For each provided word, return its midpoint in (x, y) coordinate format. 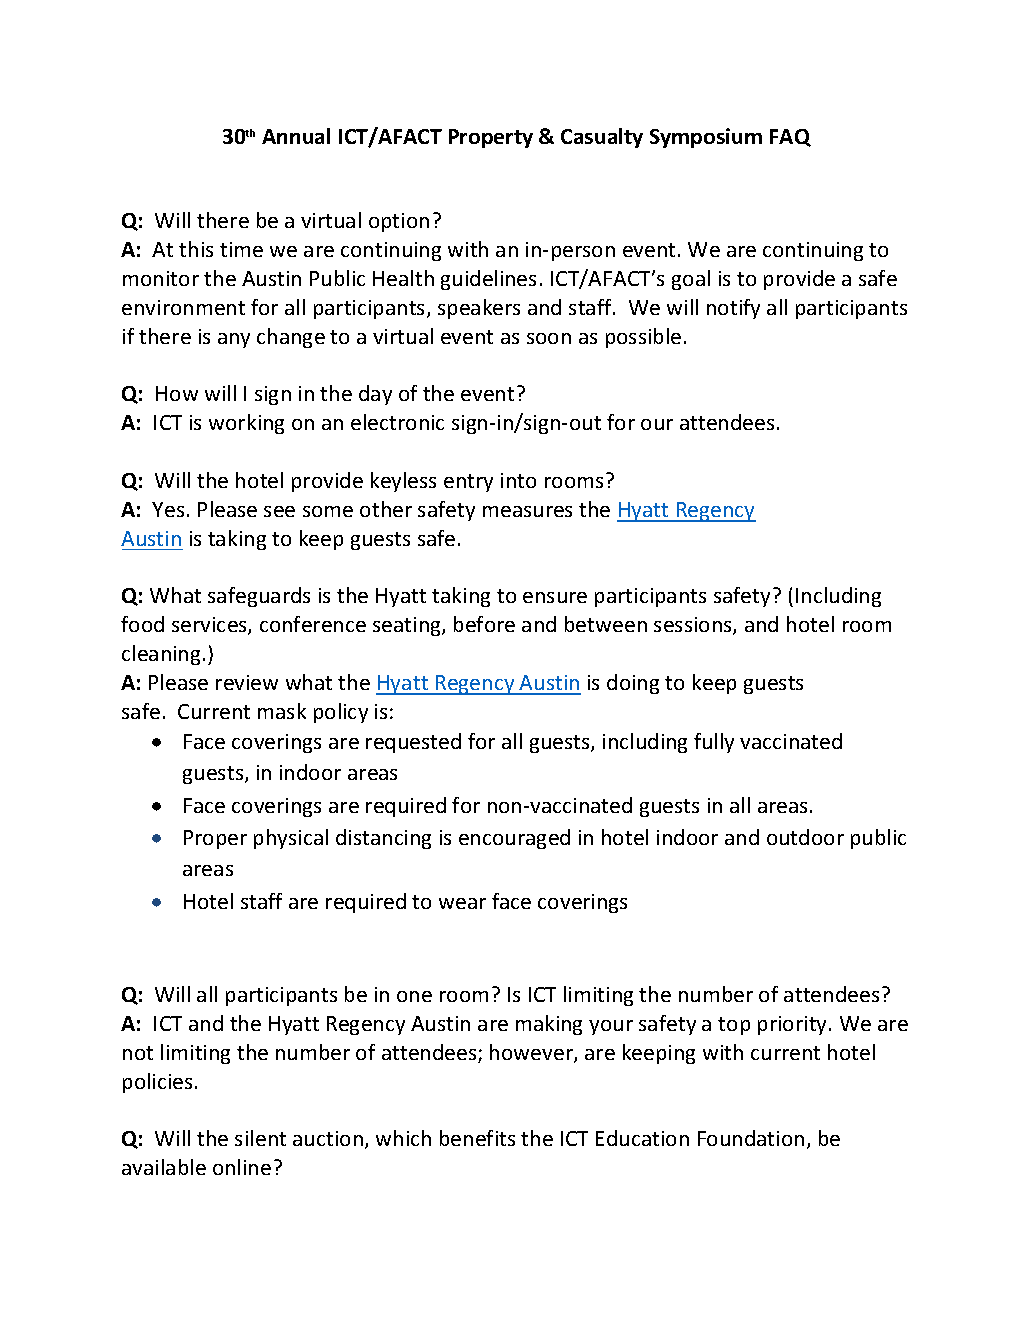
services (210, 626)
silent (260, 1138)
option (399, 222)
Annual (296, 136)
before (484, 624)
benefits (477, 1138)
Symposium (706, 138)
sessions (694, 626)
